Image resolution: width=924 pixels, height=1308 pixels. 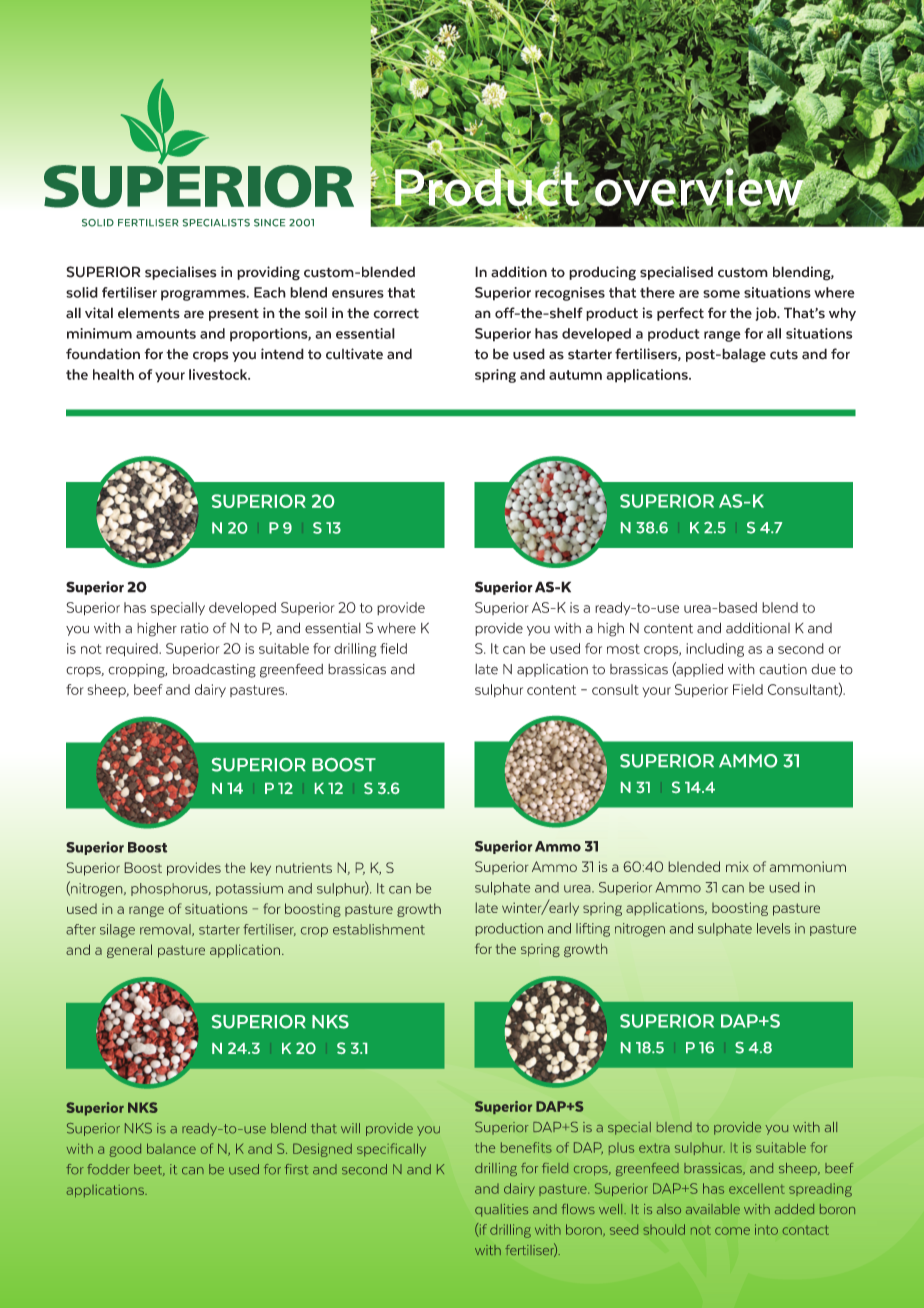 I want to click on cuts, so click(x=784, y=354).
